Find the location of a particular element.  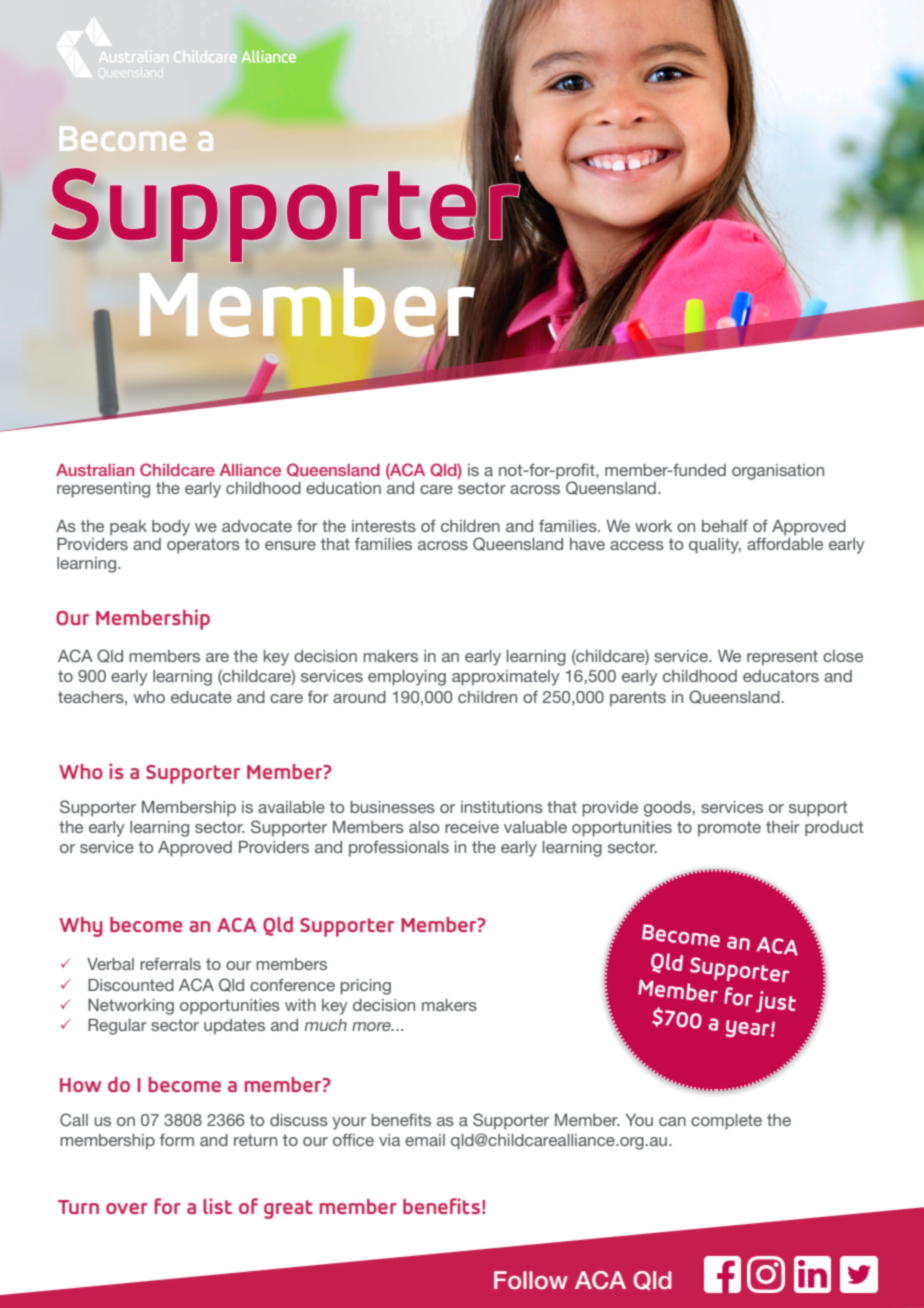

Regular is located at coordinates (117, 1027).
